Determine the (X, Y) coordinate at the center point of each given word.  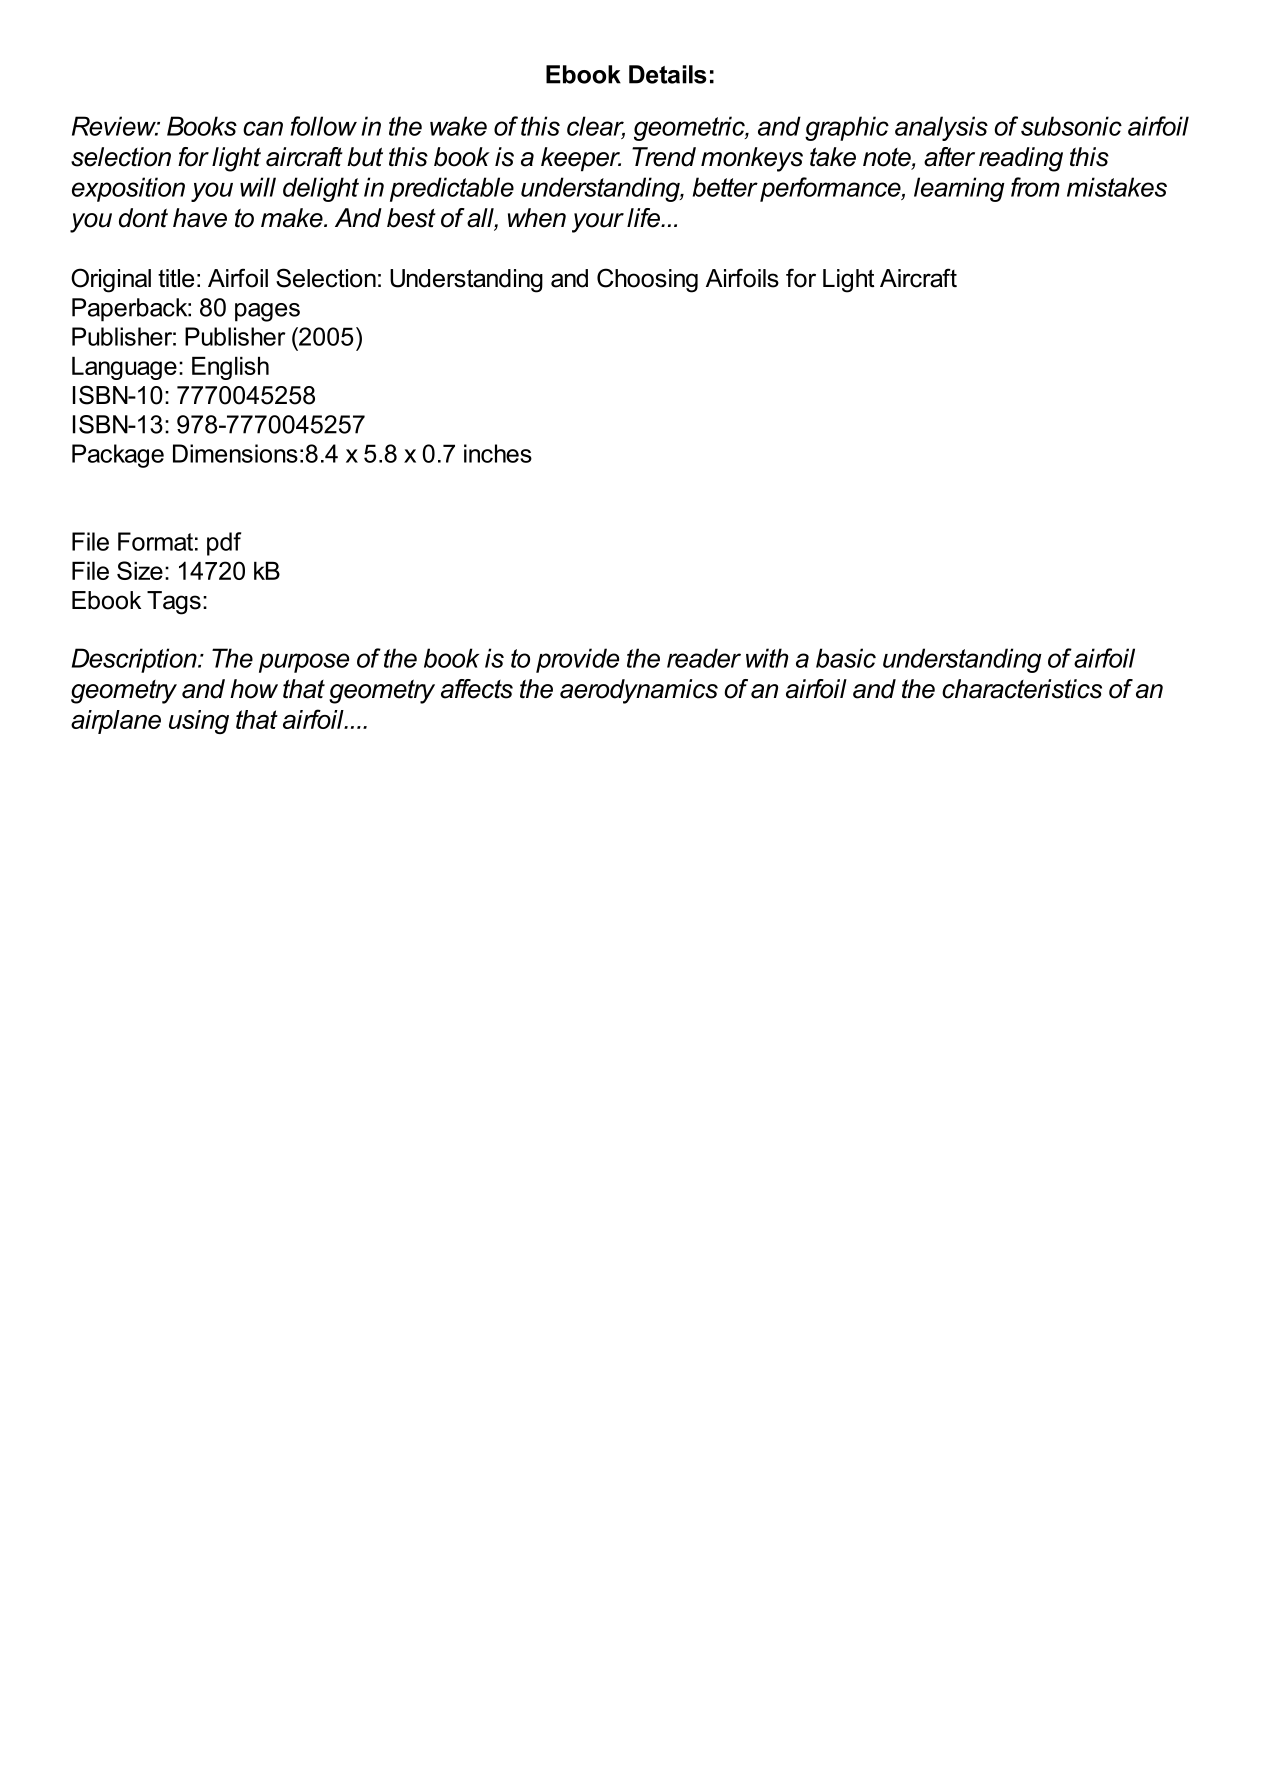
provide (577, 660)
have (200, 218)
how (254, 689)
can (263, 128)
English (230, 368)
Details (668, 74)
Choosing (647, 280)
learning (959, 189)
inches (498, 453)
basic (846, 658)
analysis (941, 128)
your (598, 223)
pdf (224, 544)
